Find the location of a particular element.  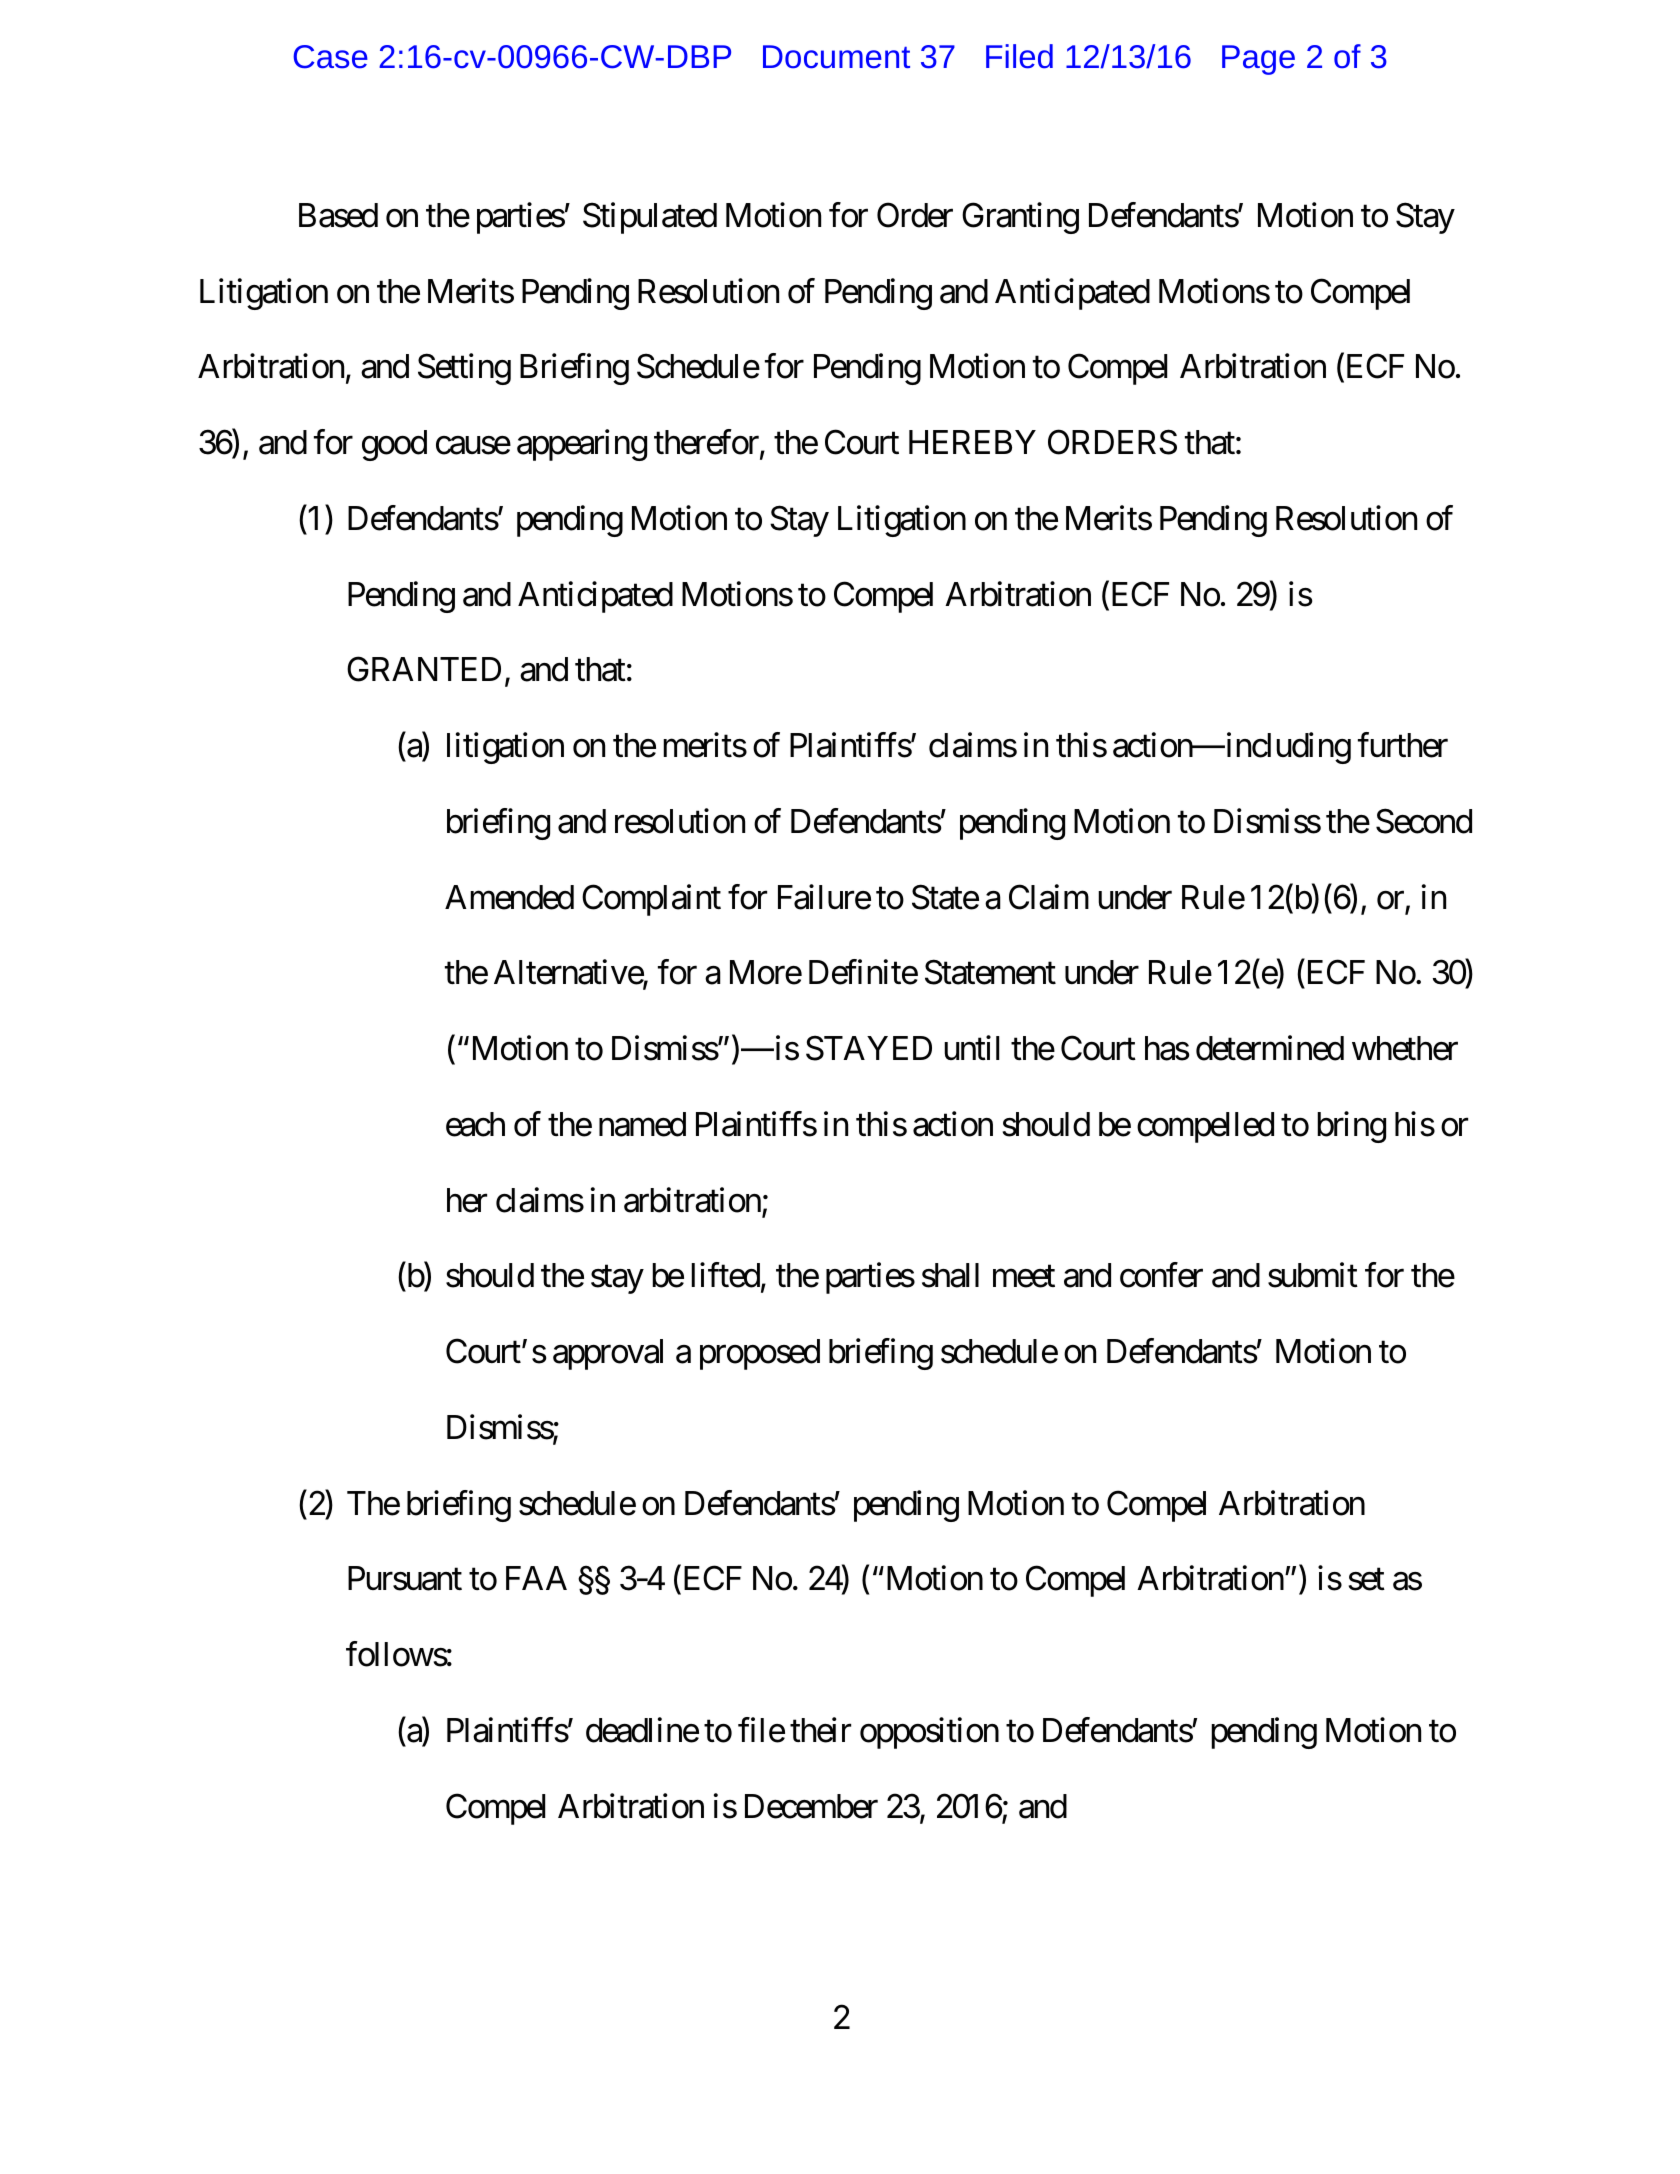

determined is located at coordinates (1270, 1048).
